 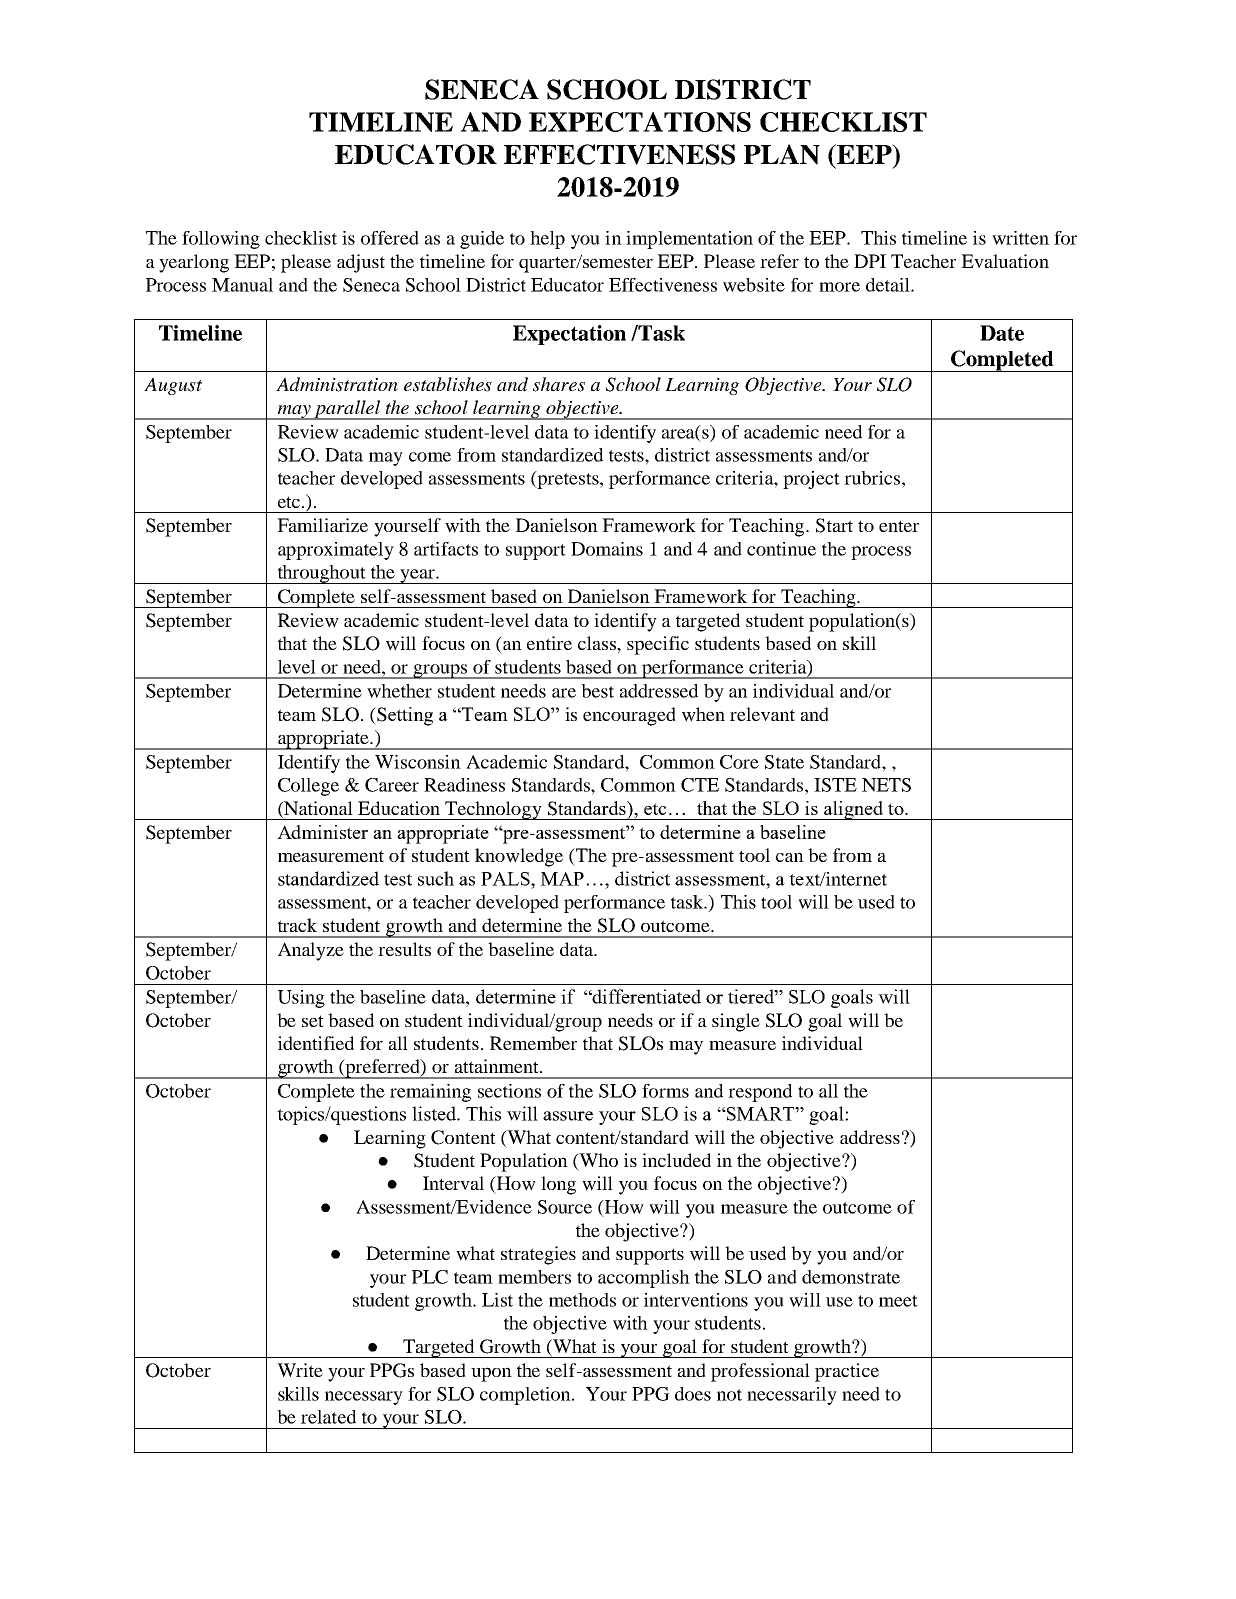 I want to click on whether, so click(x=399, y=691).
